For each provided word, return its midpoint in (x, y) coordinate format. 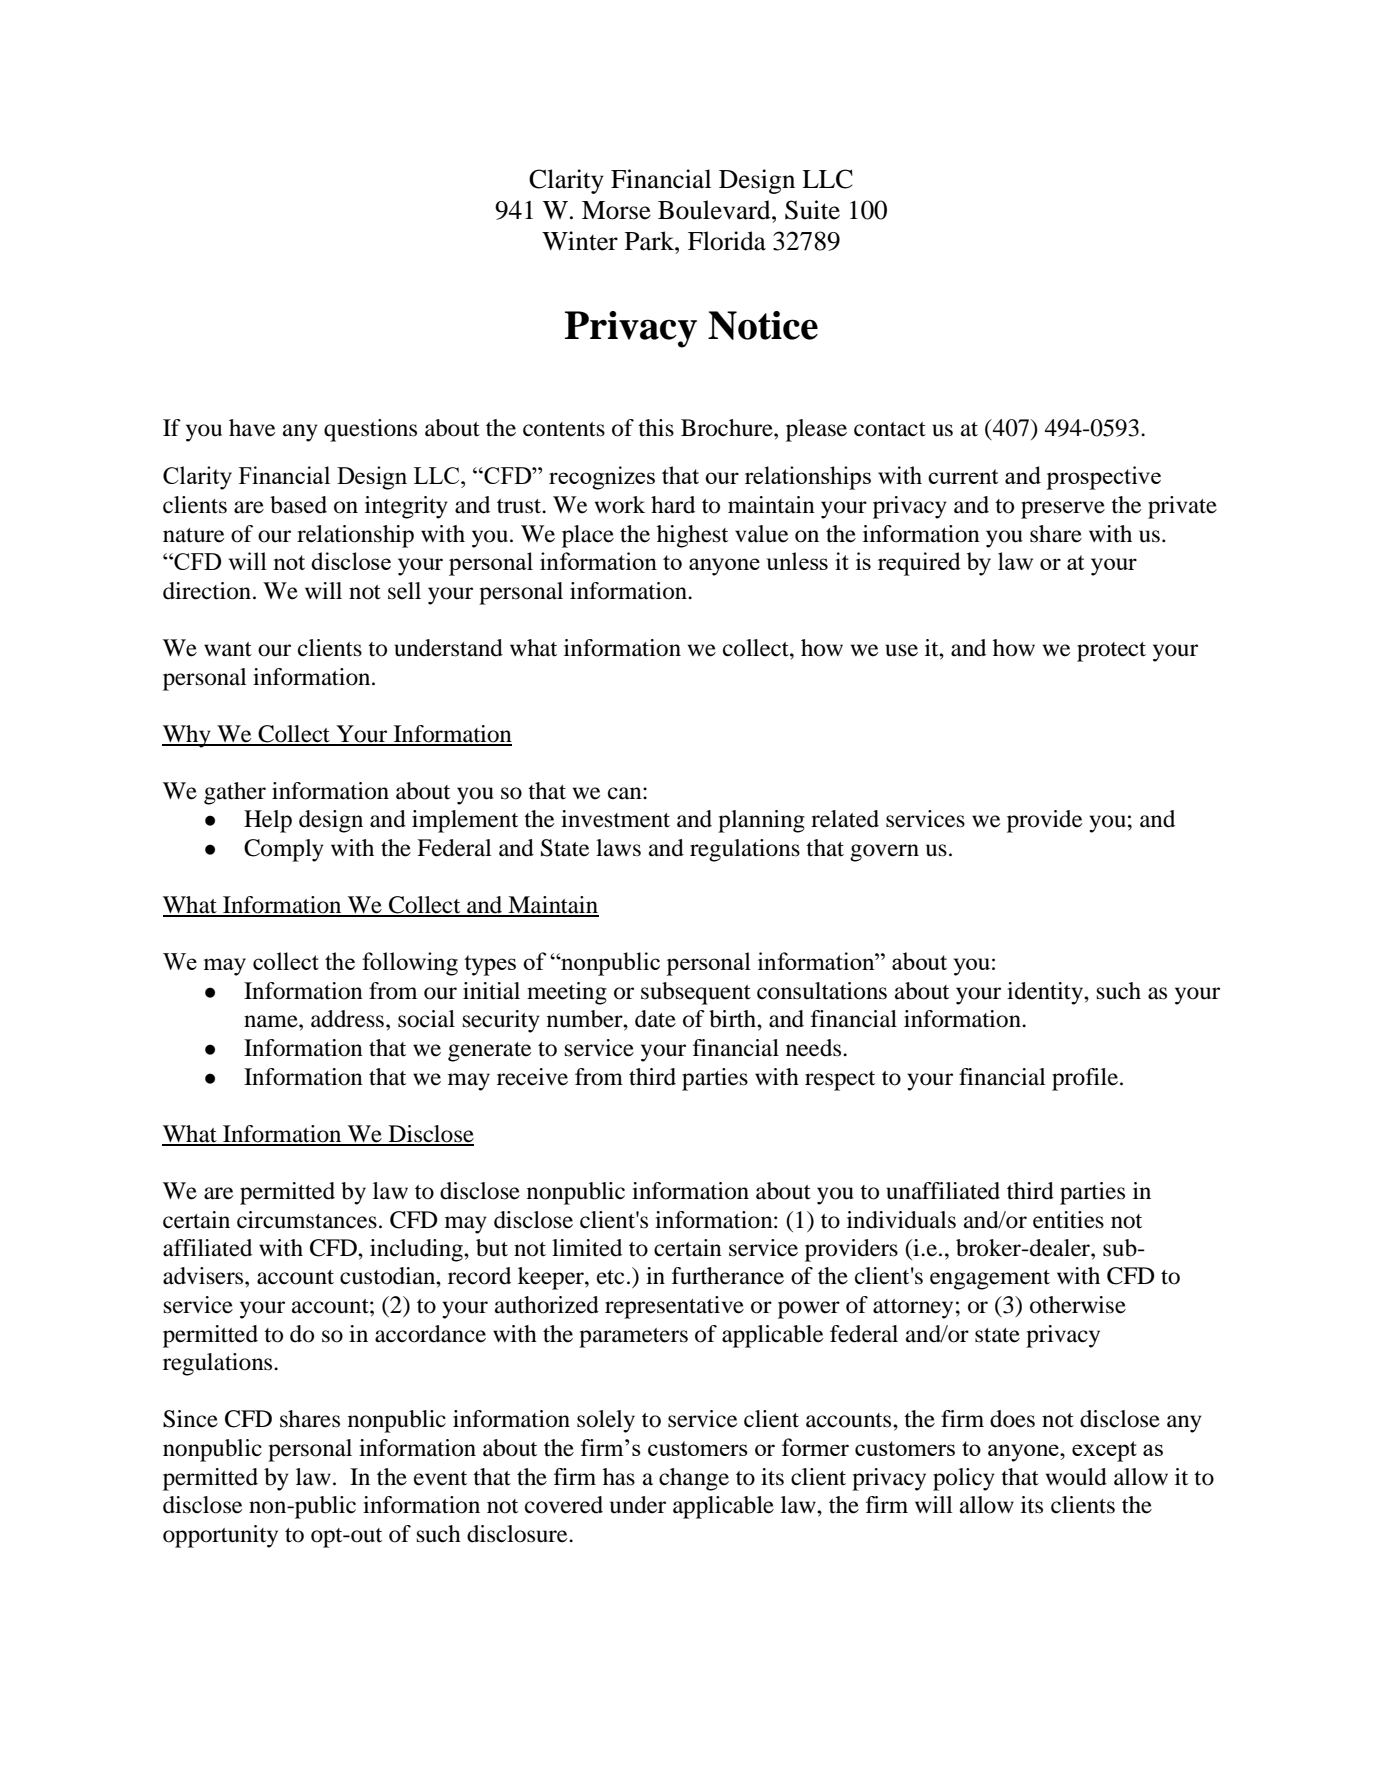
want (228, 649)
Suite (812, 210)
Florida (727, 241)
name (272, 1021)
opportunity (220, 1536)
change (694, 1479)
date (655, 1019)
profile (1085, 1079)
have (252, 428)
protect (1111, 652)
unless (797, 561)
